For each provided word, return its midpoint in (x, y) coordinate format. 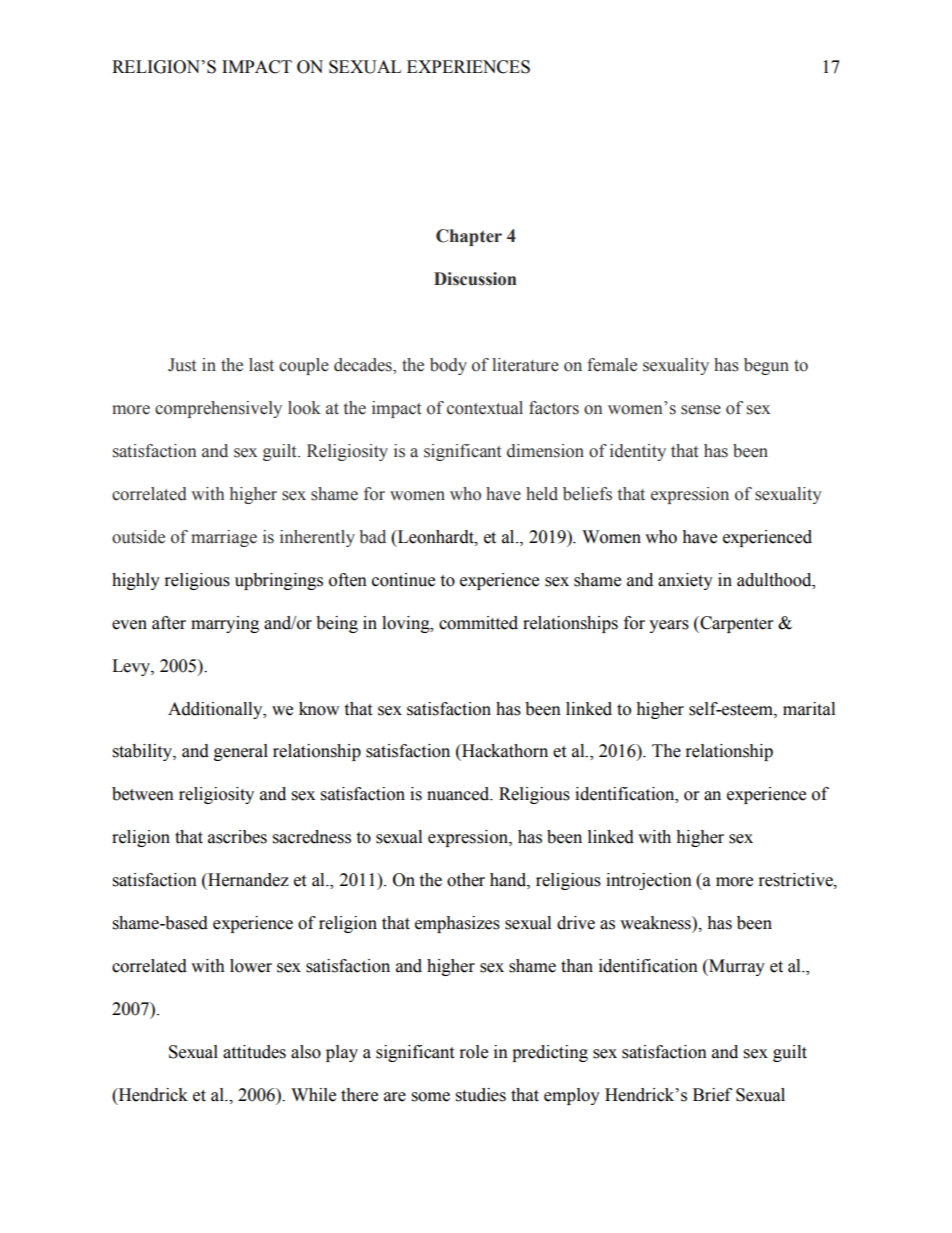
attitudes (254, 1052)
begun (766, 366)
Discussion (475, 279)
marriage (224, 538)
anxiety (685, 581)
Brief (712, 1095)
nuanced (459, 794)
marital (809, 709)
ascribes (237, 837)
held (542, 494)
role (474, 1052)
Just (182, 365)
